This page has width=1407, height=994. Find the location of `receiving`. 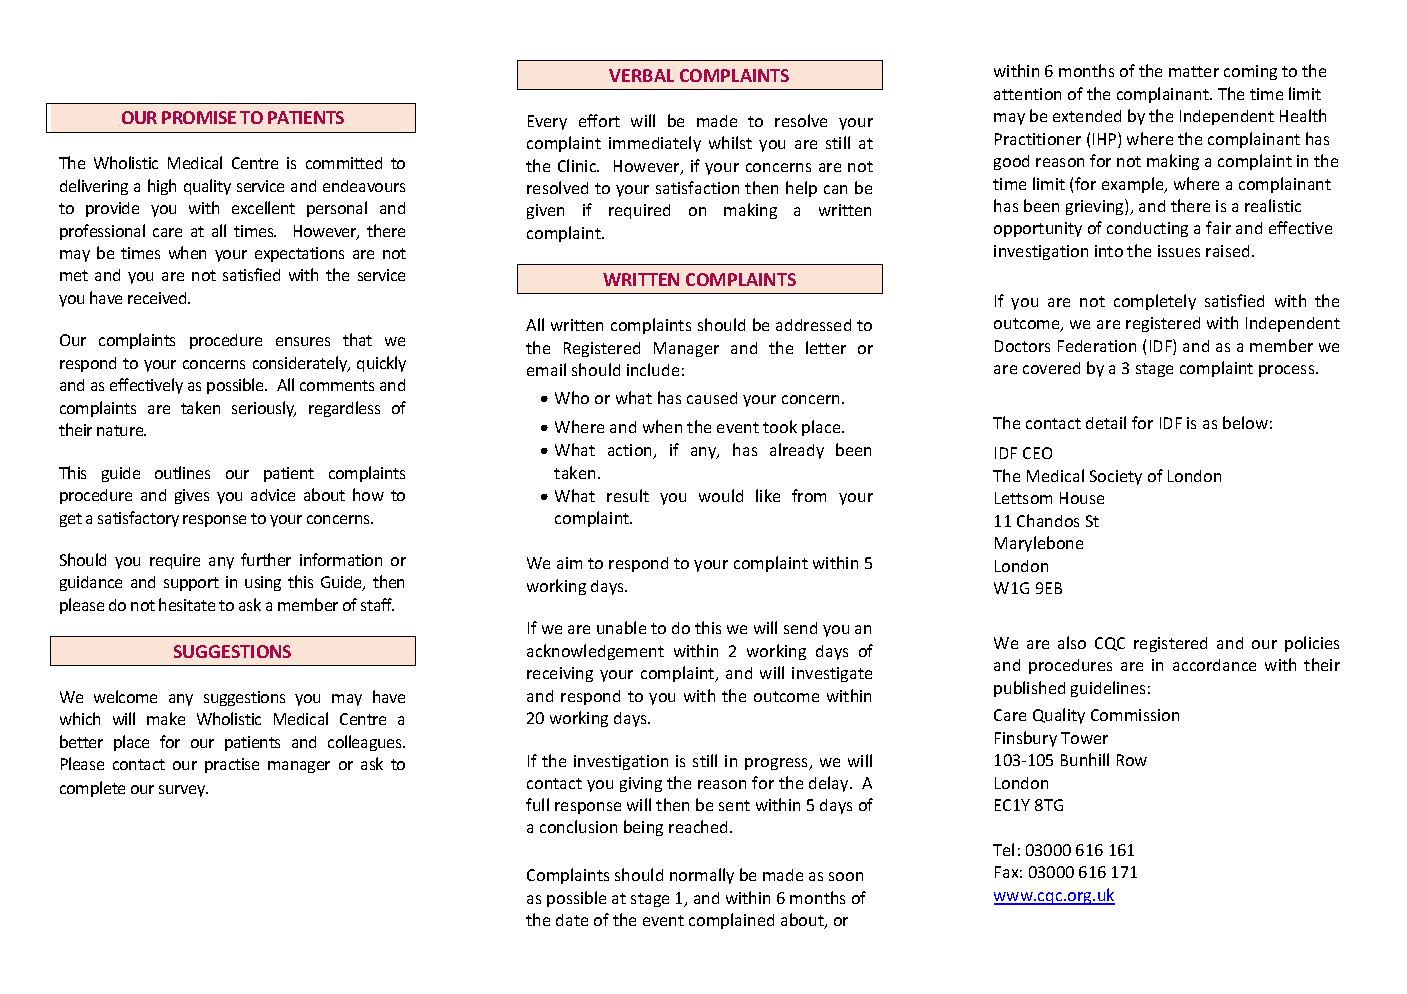

receiving is located at coordinates (560, 674).
